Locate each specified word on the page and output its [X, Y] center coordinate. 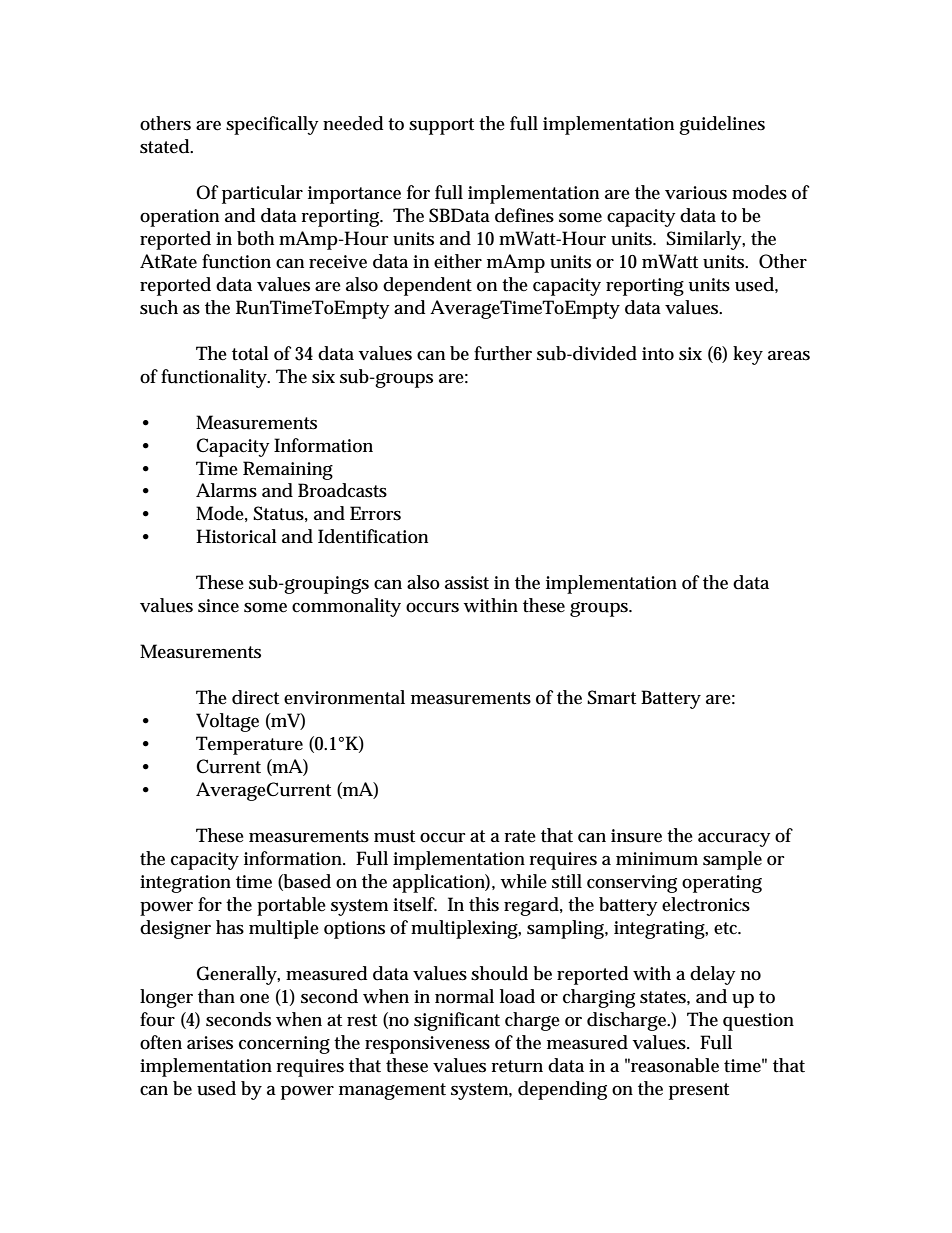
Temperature [249, 745]
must [394, 836]
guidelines [722, 125]
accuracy [734, 840]
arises [210, 1043]
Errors [375, 513]
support [441, 126]
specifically [272, 125]
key [748, 355]
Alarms [226, 490]
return [517, 1066]
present [699, 1091]
